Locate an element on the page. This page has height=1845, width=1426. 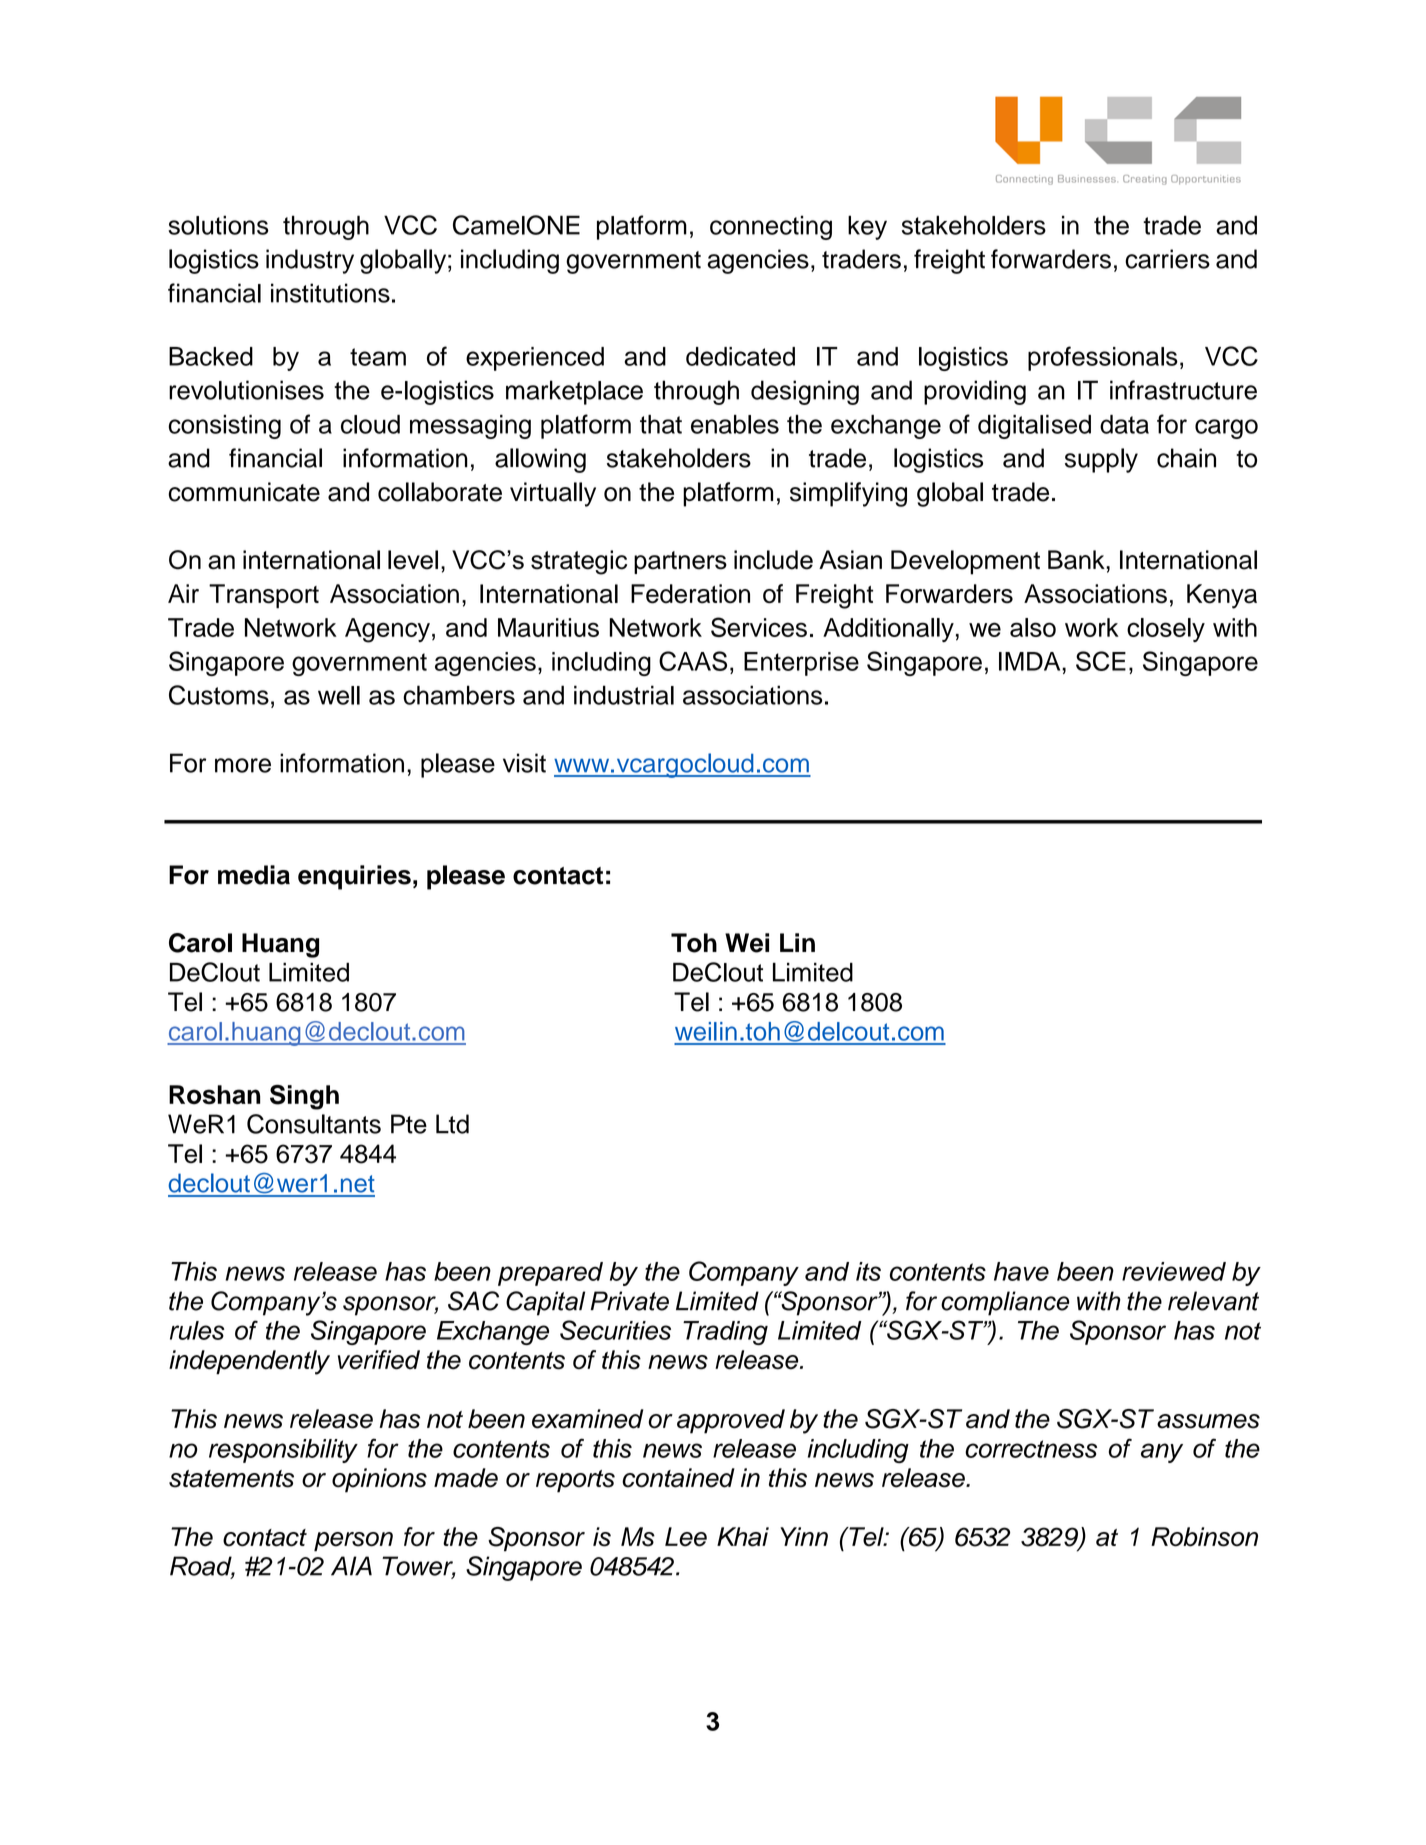
Transport is located at coordinates (264, 596).
